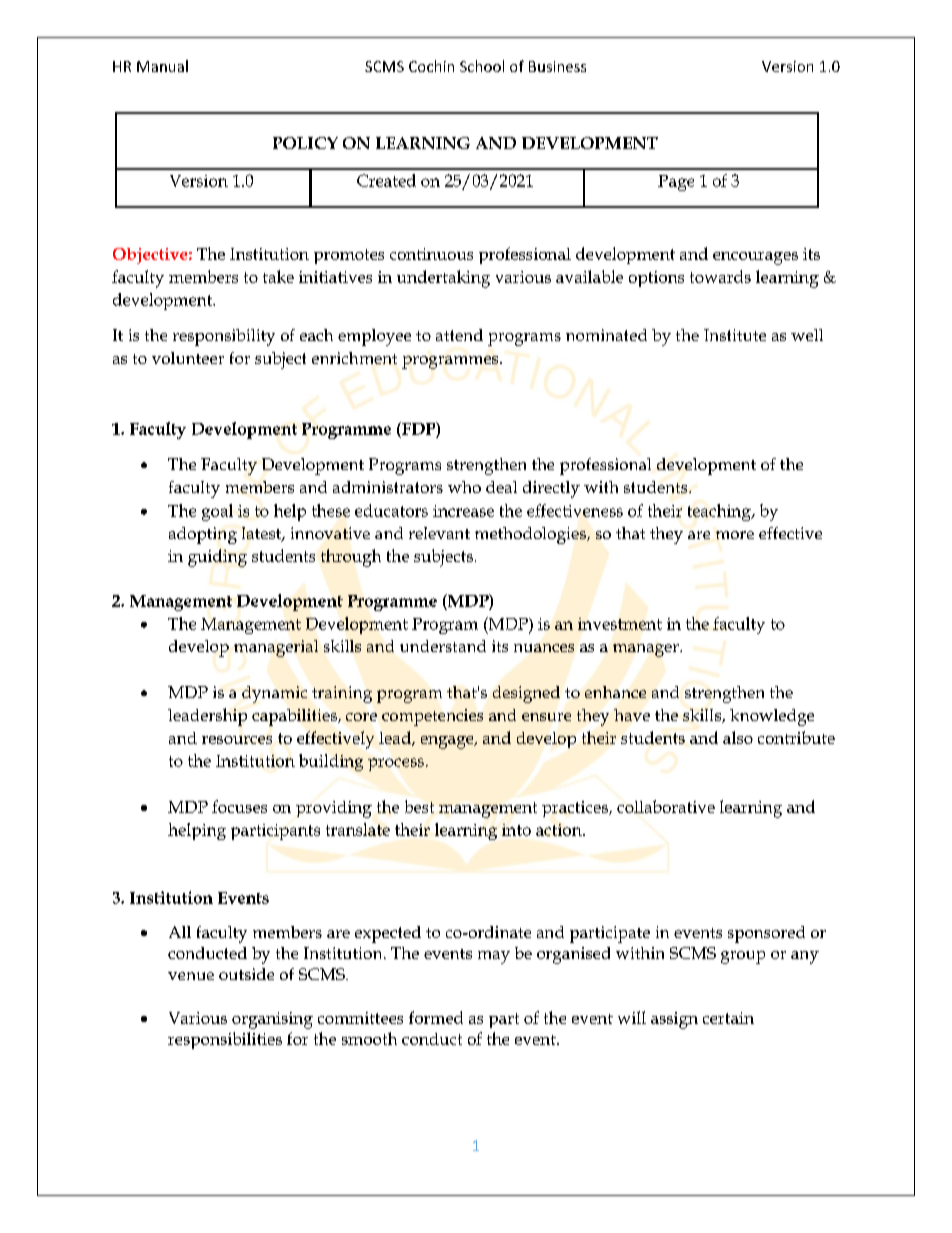 Image resolution: width=952 pixels, height=1233 pixels. What do you see at coordinates (728, 1018) in the document?
I see `certain` at bounding box center [728, 1018].
